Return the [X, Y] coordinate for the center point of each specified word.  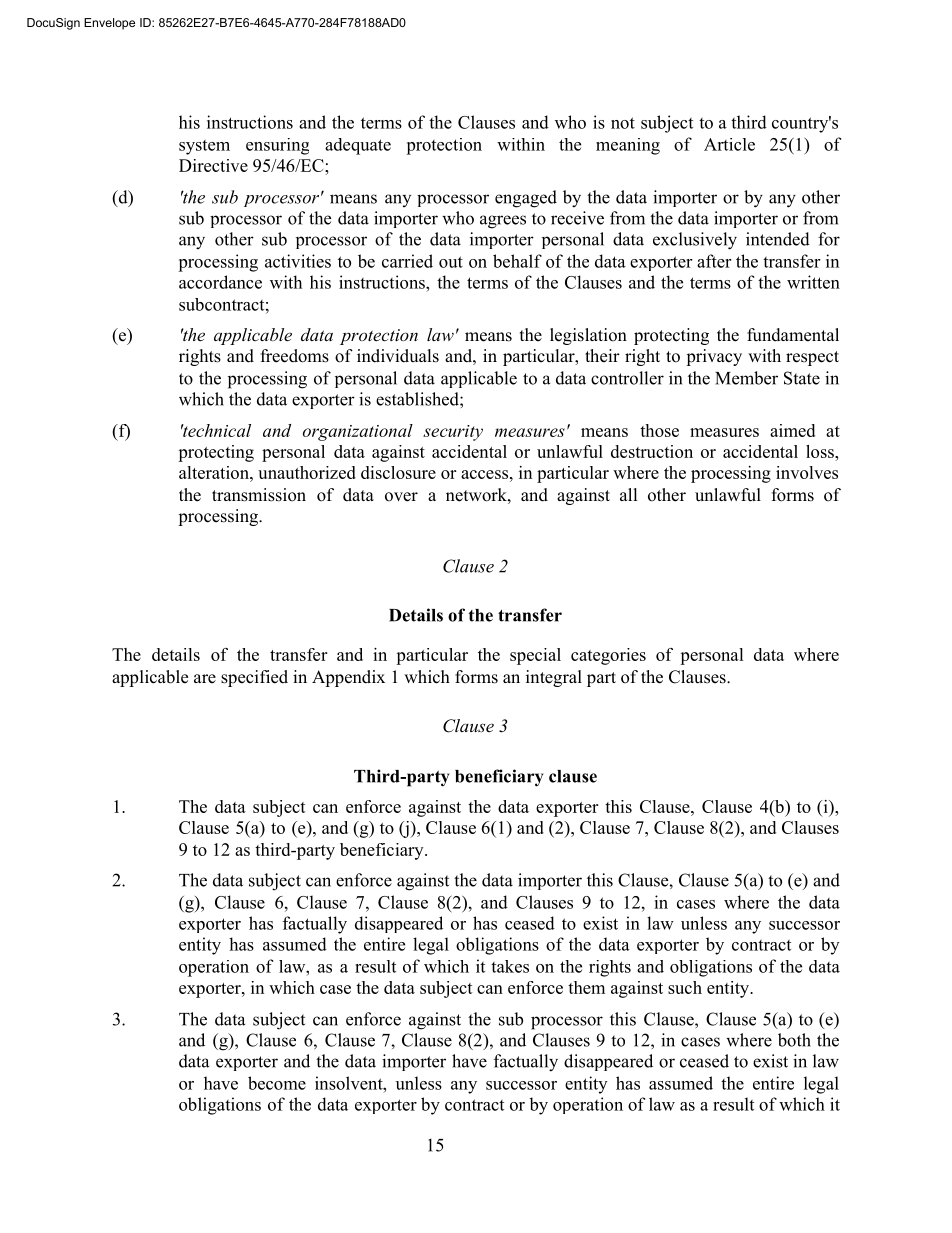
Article [729, 144]
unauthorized [307, 472]
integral [554, 678]
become [277, 1083]
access [484, 474]
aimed [792, 430]
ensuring [277, 146]
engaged [526, 199]
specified [254, 678]
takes [510, 966]
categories [608, 656]
